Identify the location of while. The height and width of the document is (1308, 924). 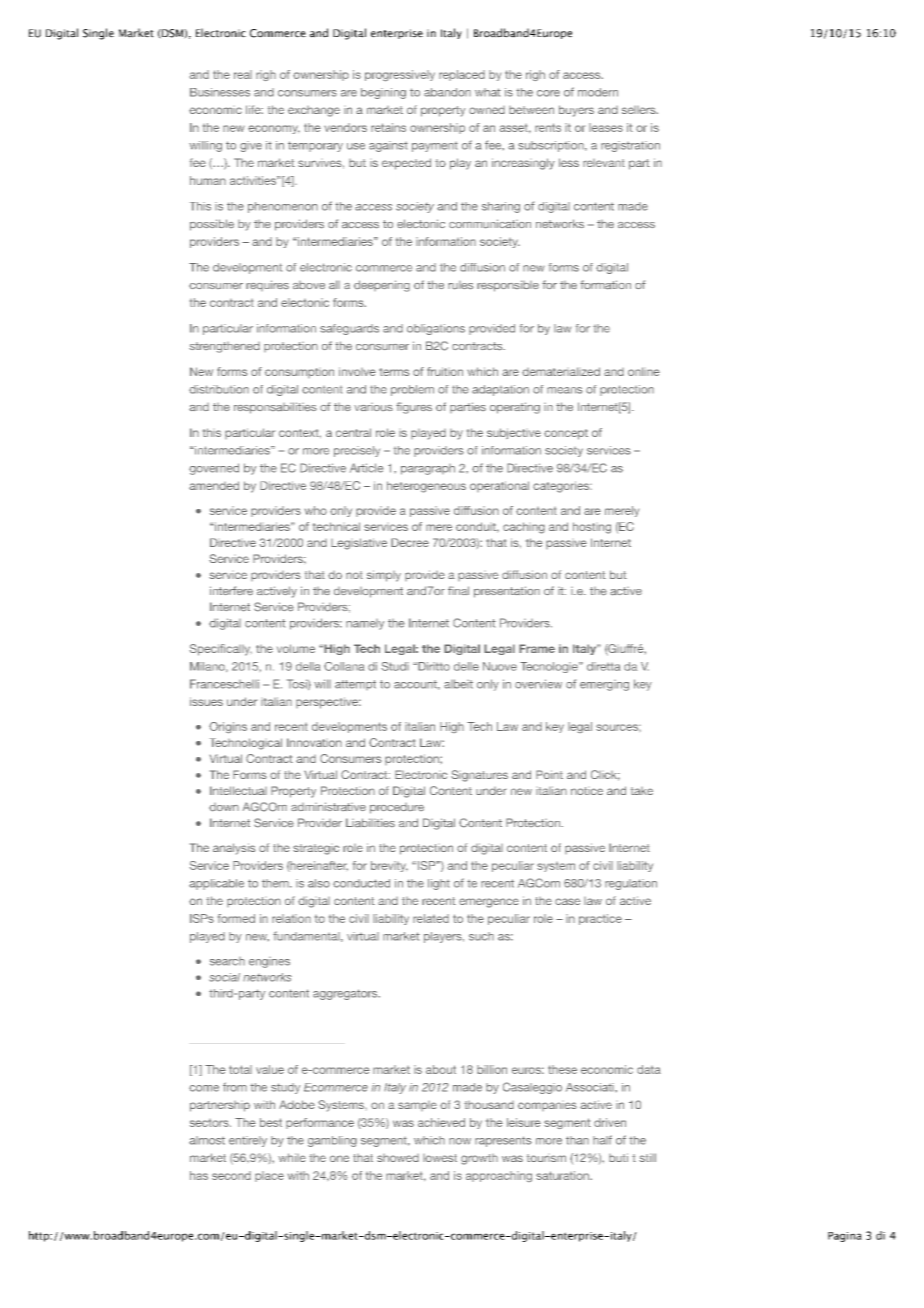
(292, 1157).
